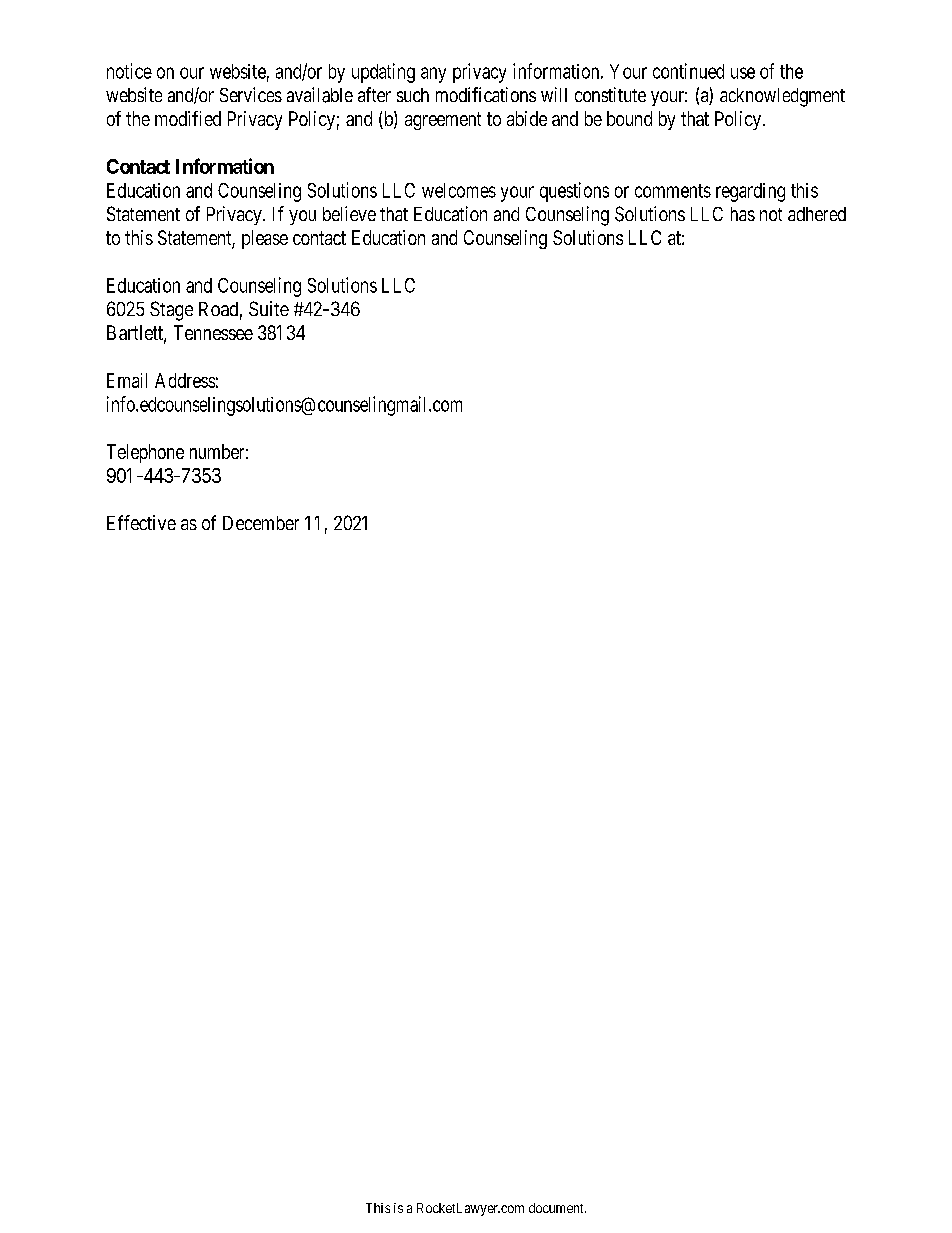 The width and height of the page is (952, 1233). Describe the element at coordinates (486, 94) in the page. I see `modifications` at that location.
